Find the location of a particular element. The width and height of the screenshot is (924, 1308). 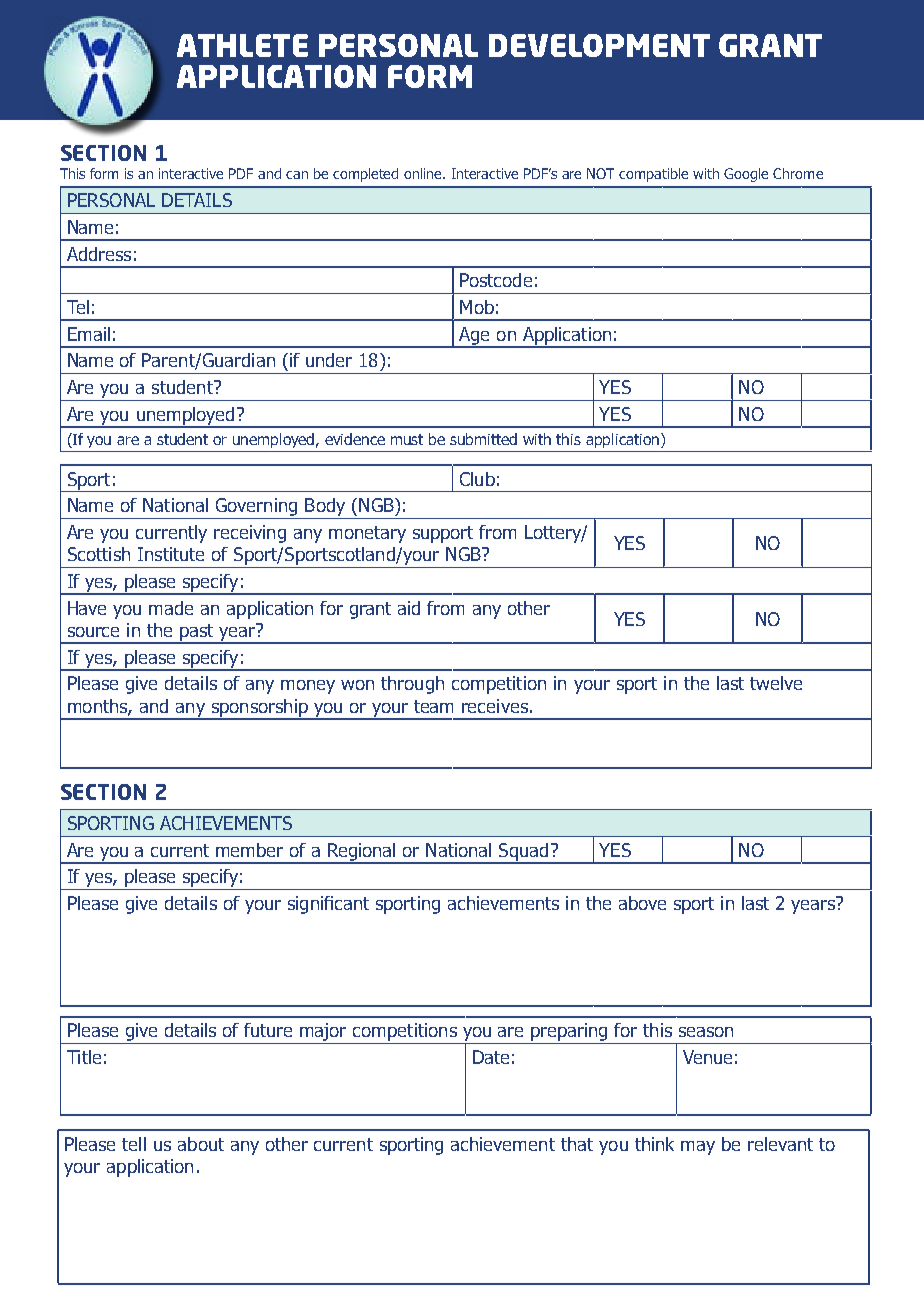

twelve is located at coordinates (776, 683).
